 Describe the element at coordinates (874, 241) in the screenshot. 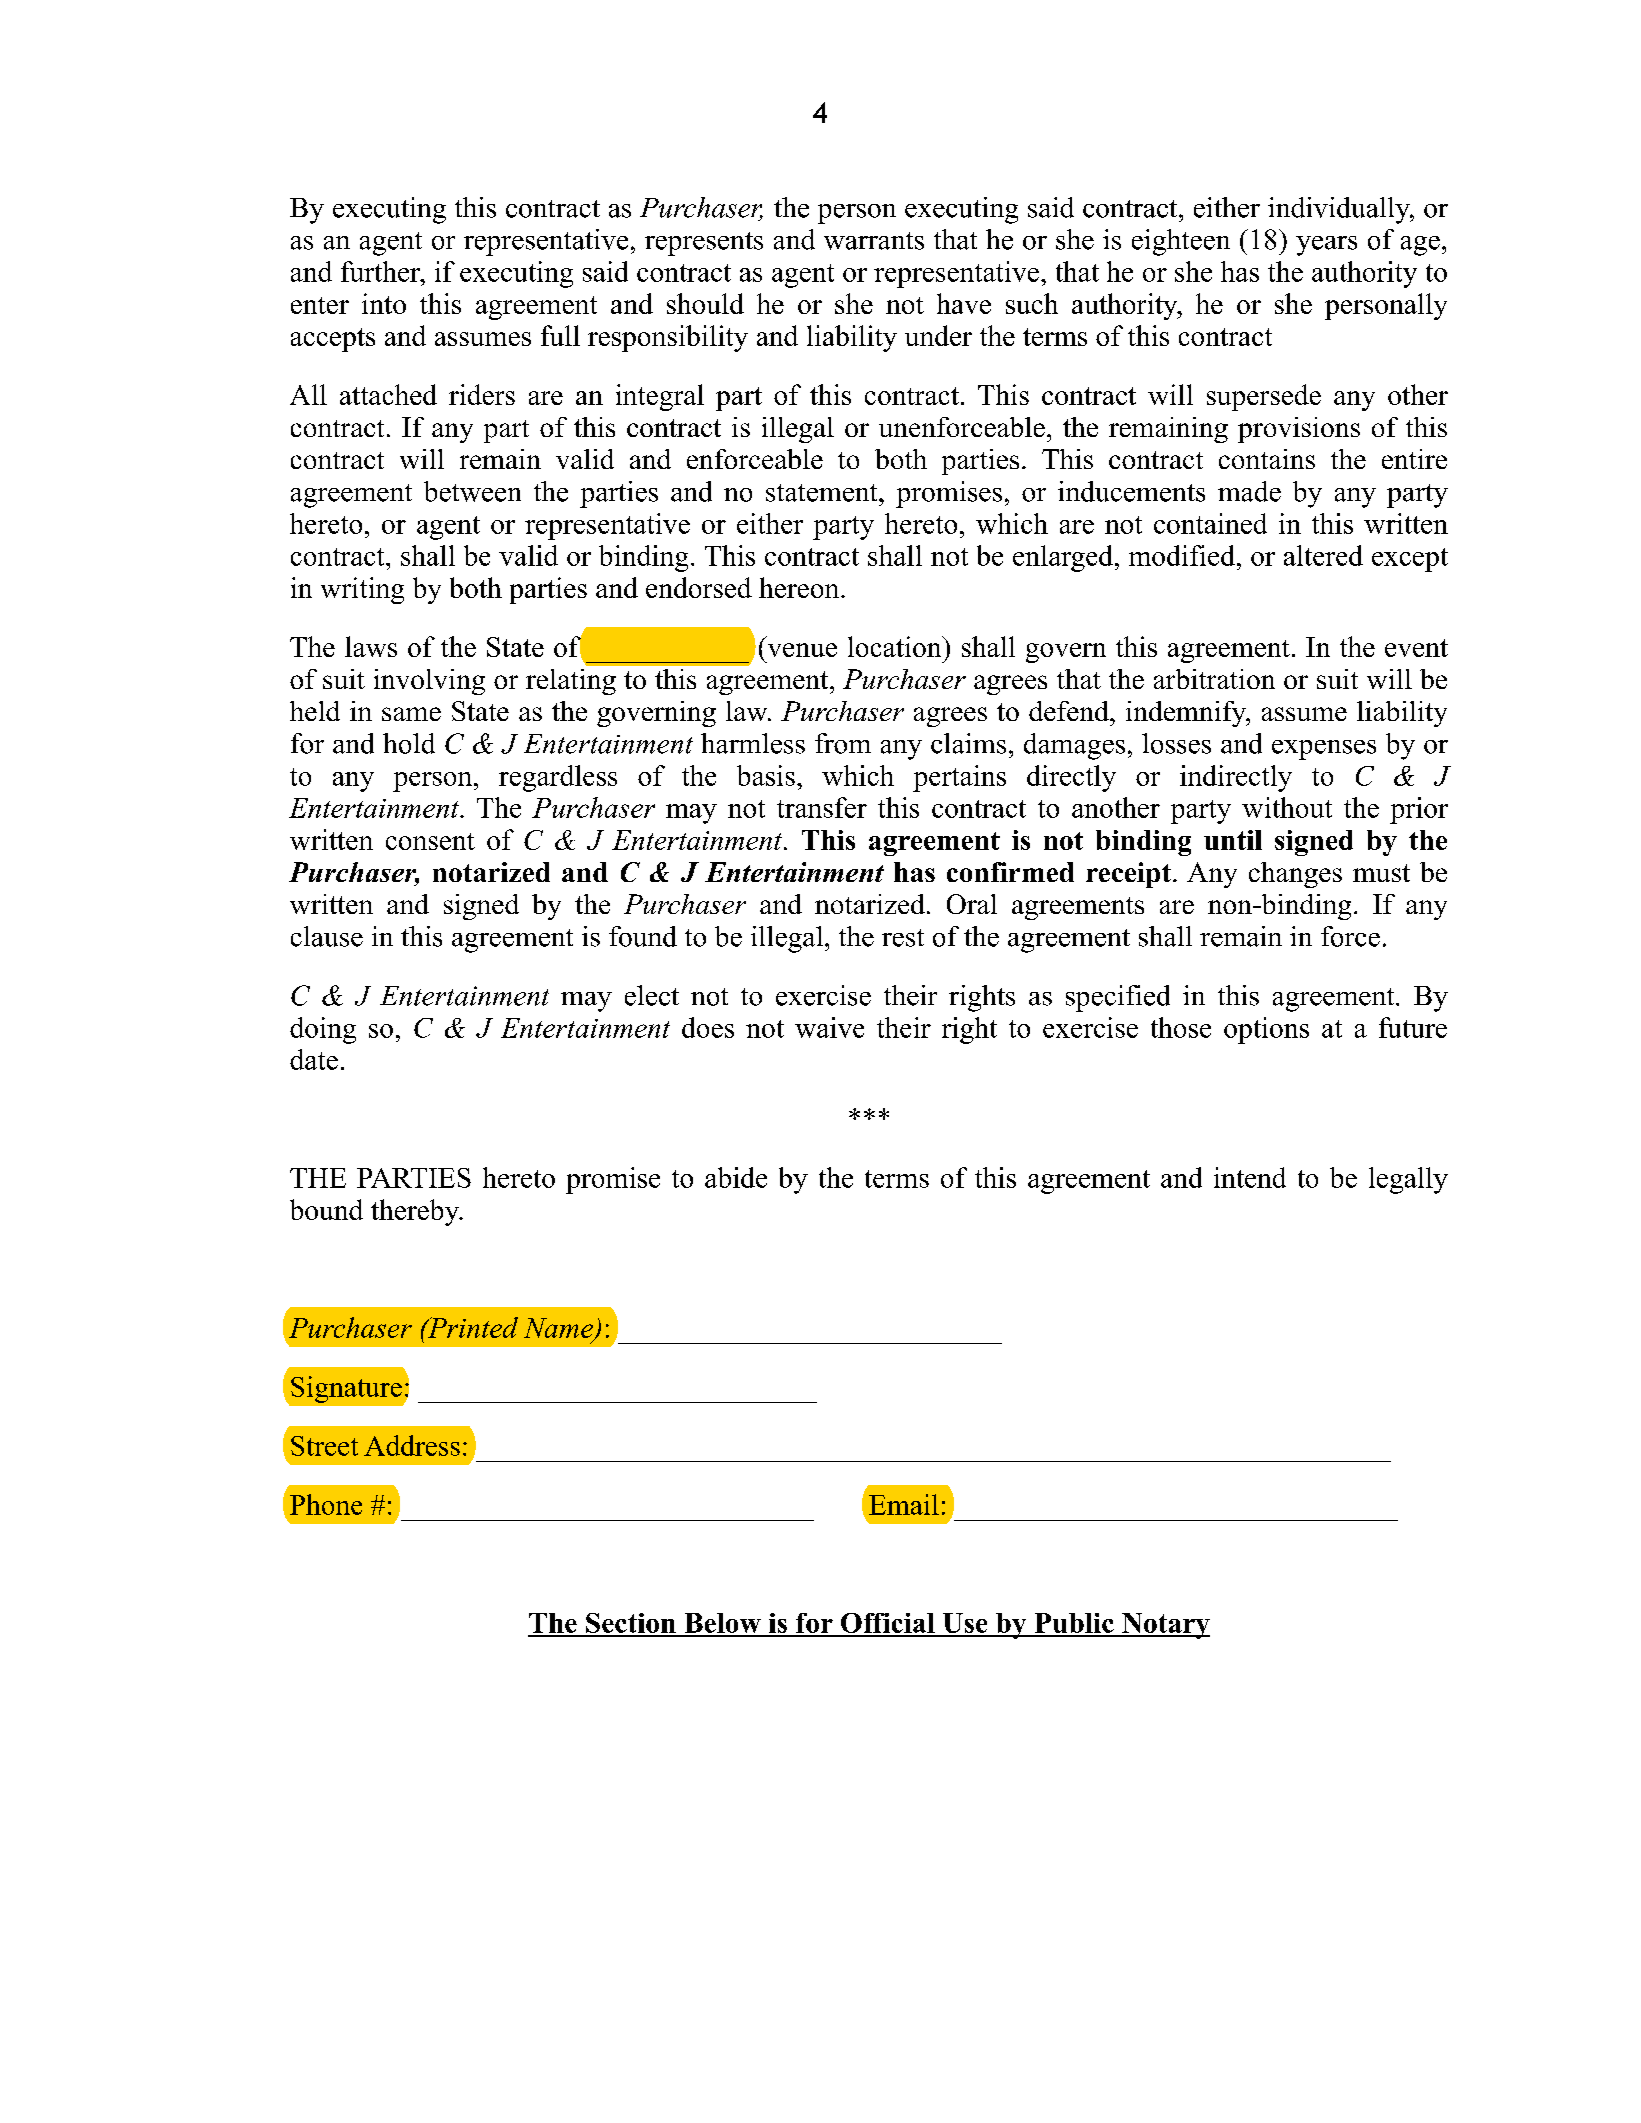

I see `warrants` at that location.
